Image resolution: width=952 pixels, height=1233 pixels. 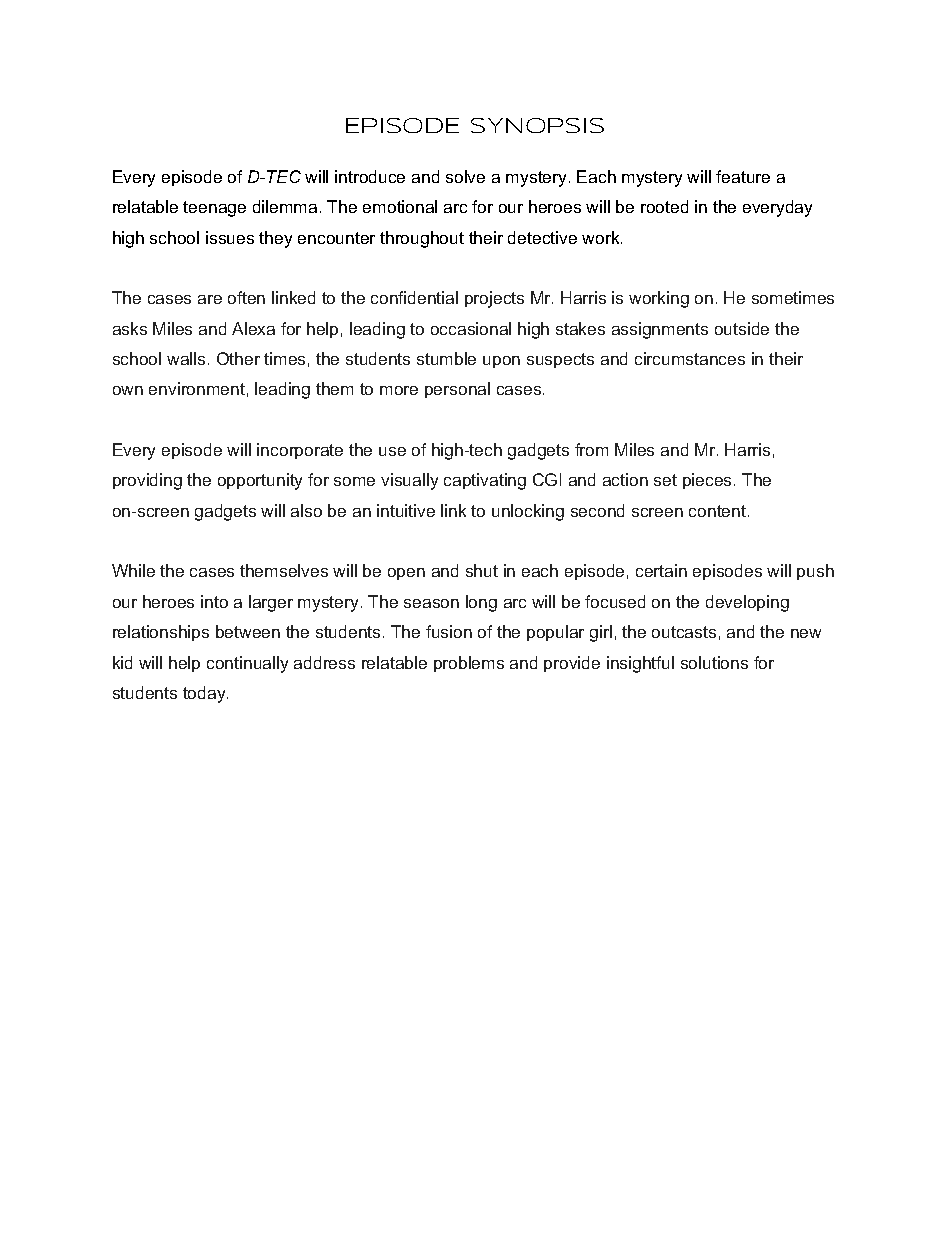 What do you see at coordinates (214, 209) in the screenshot?
I see `teenage` at bounding box center [214, 209].
